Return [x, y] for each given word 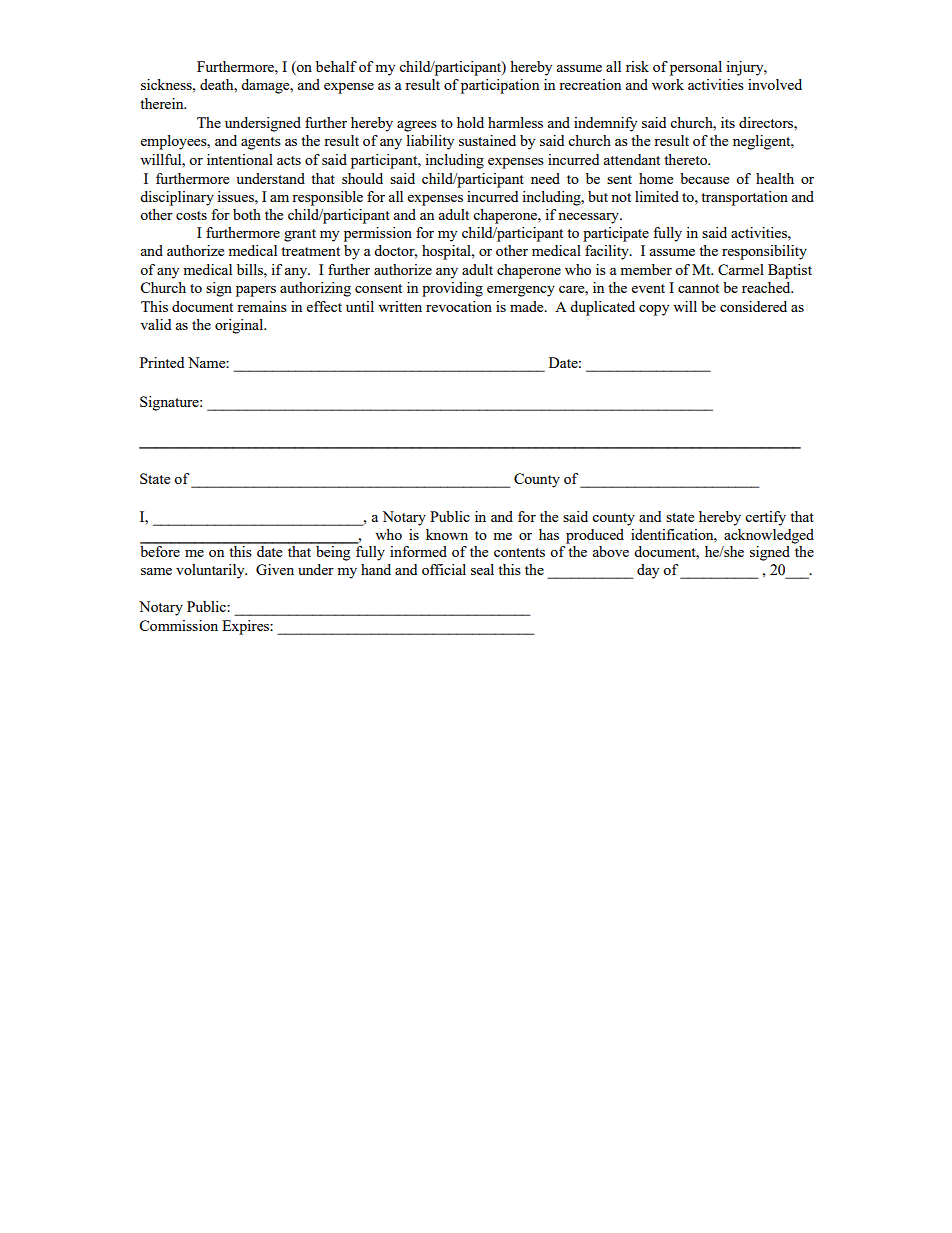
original [240, 326]
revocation [459, 306]
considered [753, 306]
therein [163, 103]
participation [500, 86]
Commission [178, 625]
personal [696, 68]
